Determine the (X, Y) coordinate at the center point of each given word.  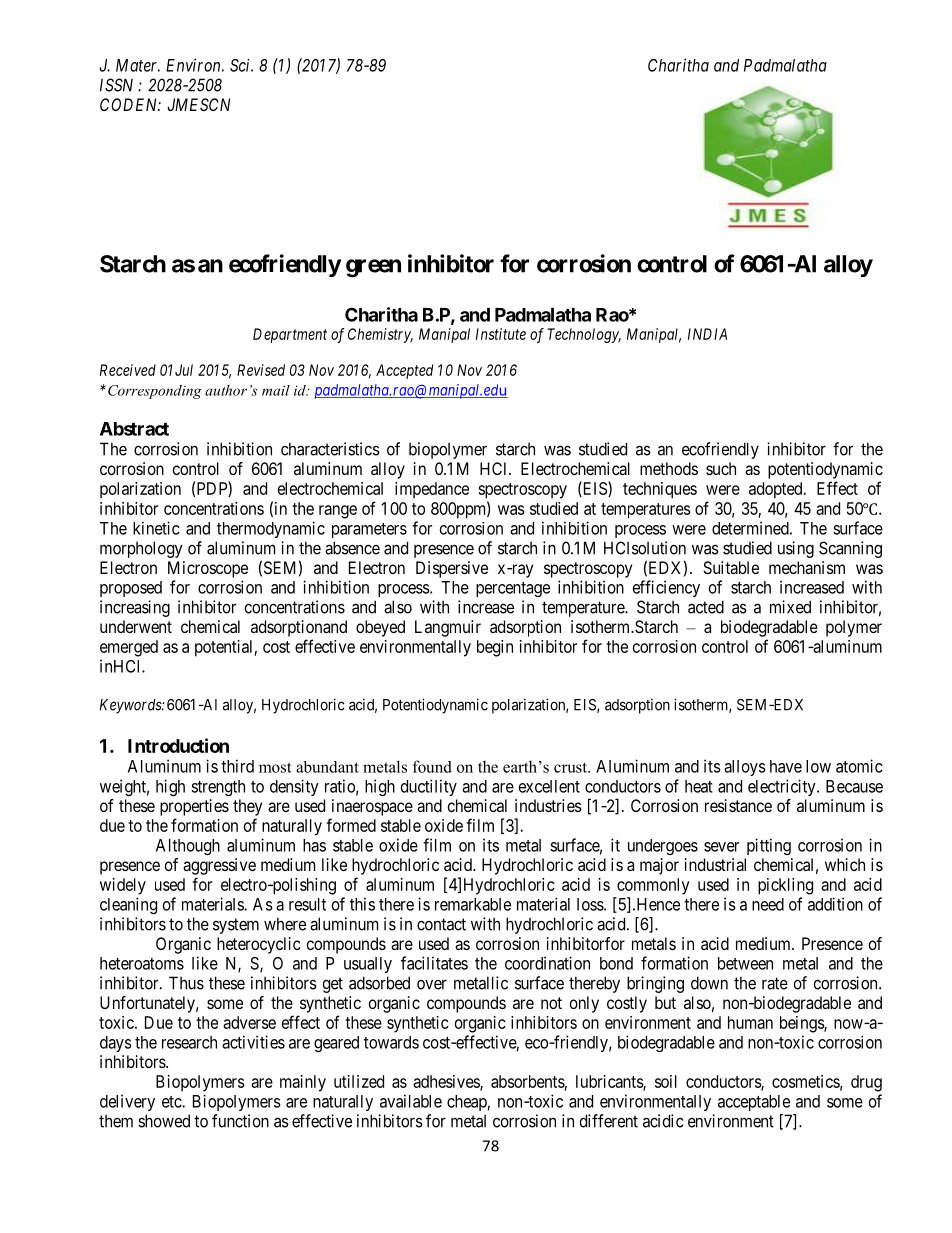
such (721, 468)
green (373, 268)
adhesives (447, 1082)
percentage (513, 589)
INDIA (707, 334)
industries (548, 805)
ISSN (116, 85)
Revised (261, 370)
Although (188, 847)
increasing (135, 608)
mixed (790, 607)
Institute (501, 334)
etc (172, 1102)
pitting (769, 846)
